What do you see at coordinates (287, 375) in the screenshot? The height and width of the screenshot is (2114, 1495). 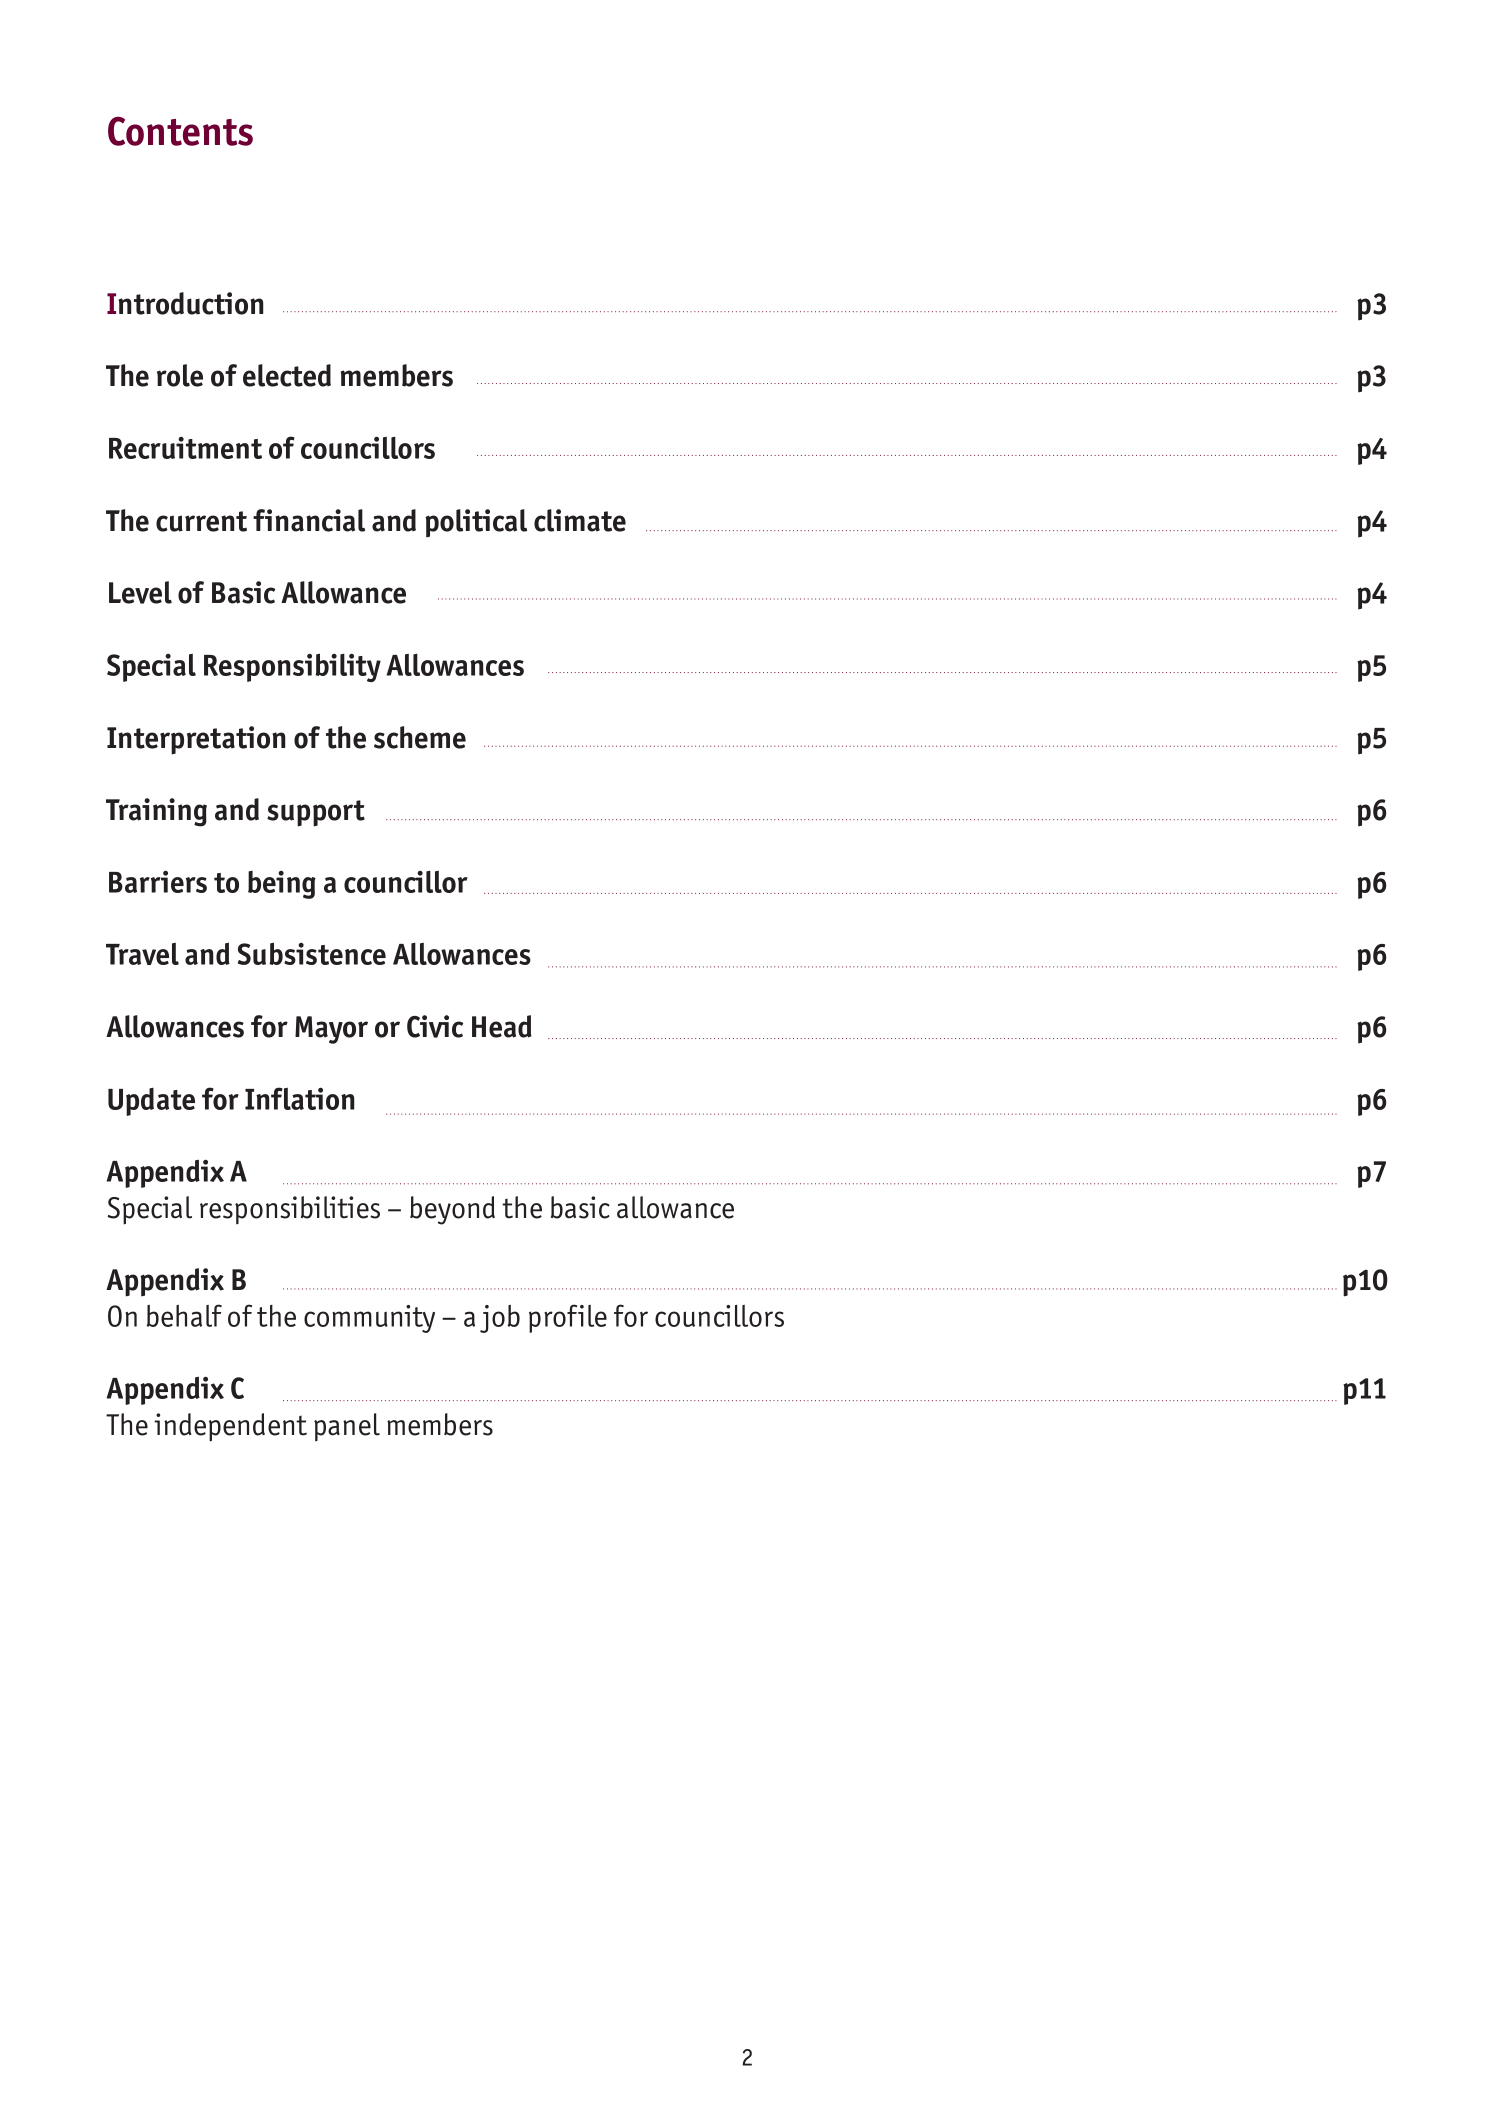 I see `elected` at bounding box center [287, 375].
